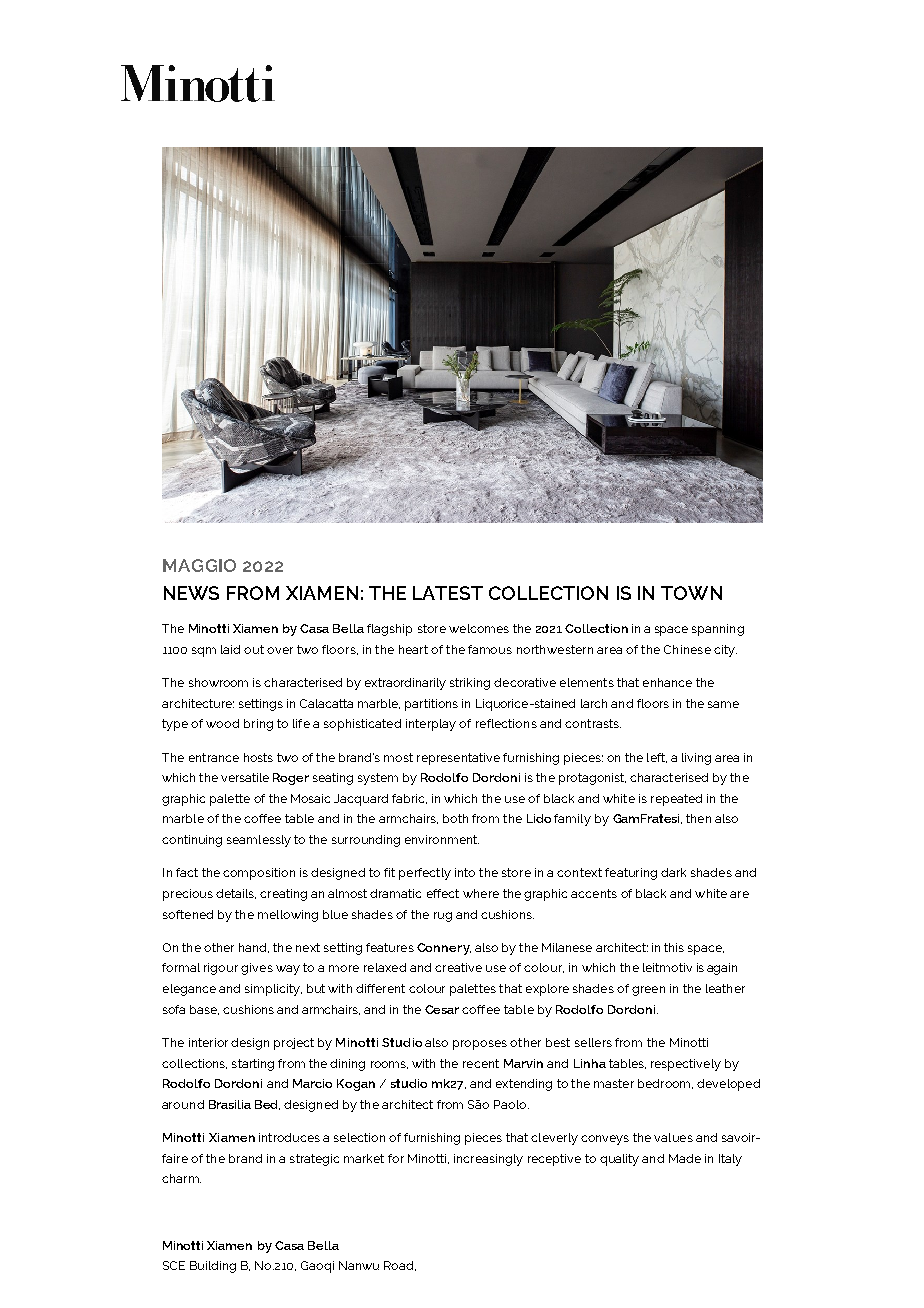  I want to click on LATEST, so click(448, 593).
